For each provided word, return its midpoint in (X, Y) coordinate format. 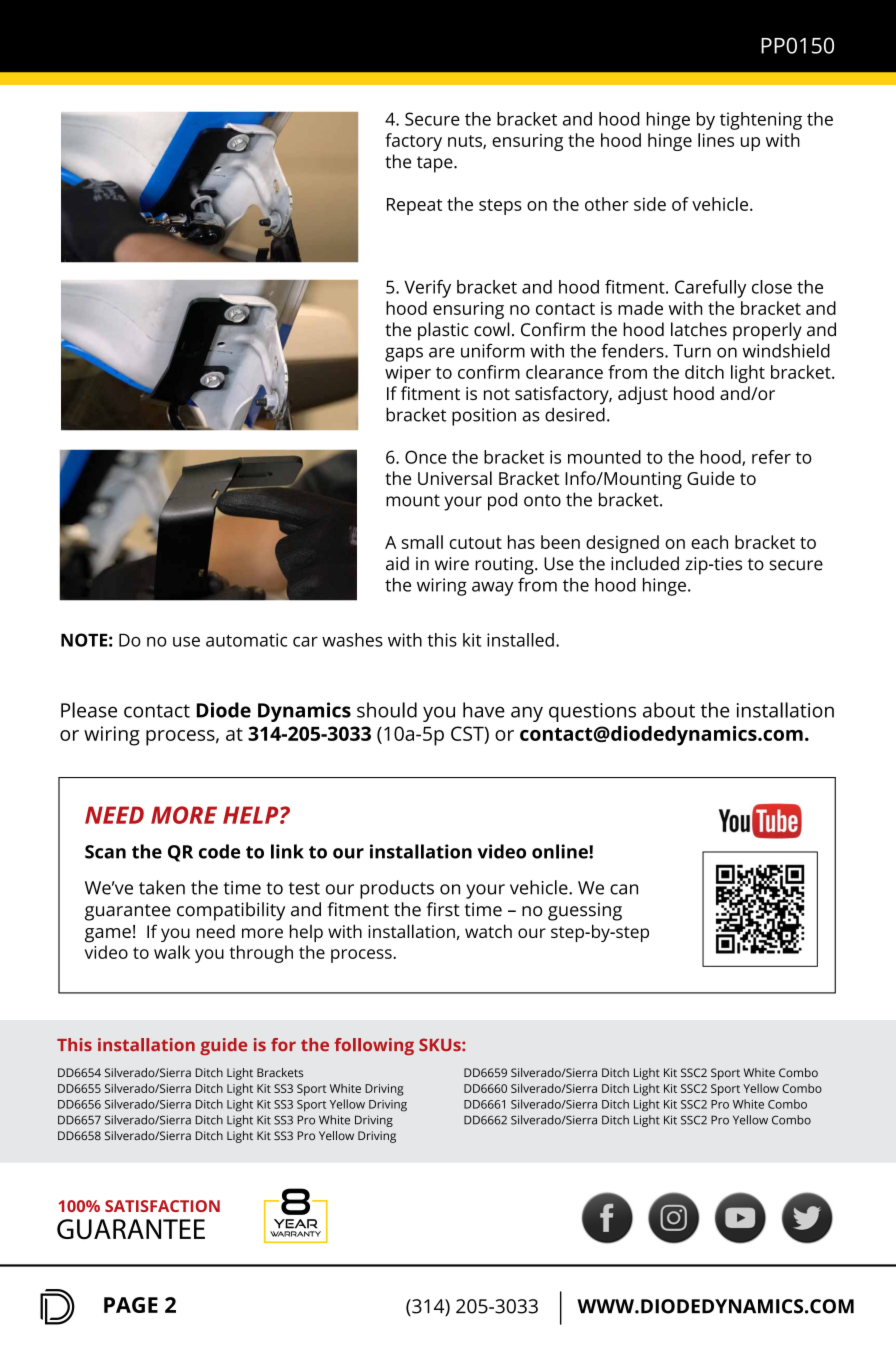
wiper (408, 374)
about (669, 710)
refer (771, 457)
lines (716, 140)
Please (89, 710)
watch (488, 931)
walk (172, 952)
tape (436, 164)
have (484, 710)
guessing (585, 912)
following (374, 1046)
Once (426, 457)
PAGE (131, 1305)
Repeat (414, 206)
